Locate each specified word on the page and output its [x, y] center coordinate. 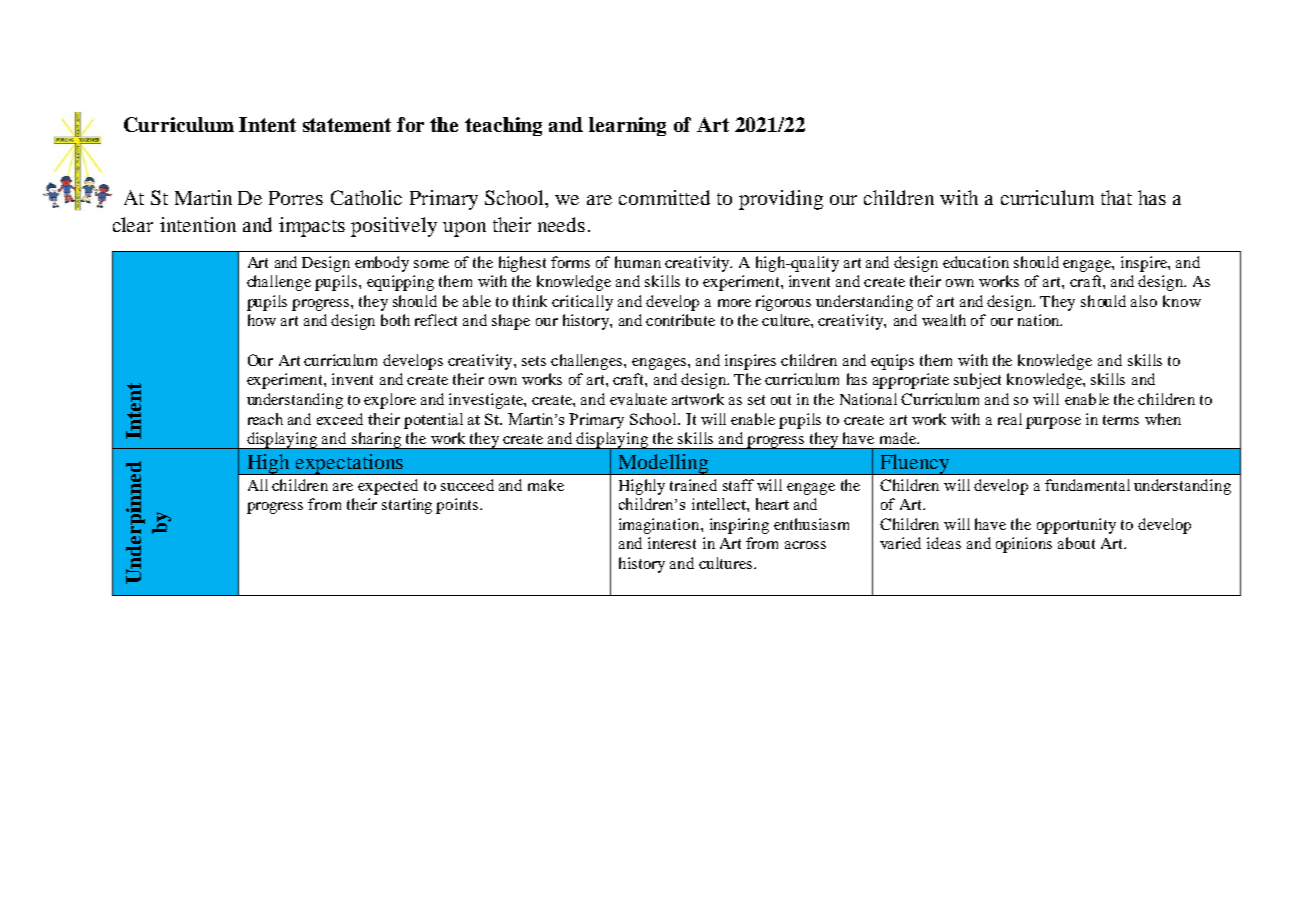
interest [672, 543]
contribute [680, 320]
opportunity [1076, 526]
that [1116, 197]
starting [407, 506]
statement [347, 125]
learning [627, 126]
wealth [944, 320]
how [262, 320]
